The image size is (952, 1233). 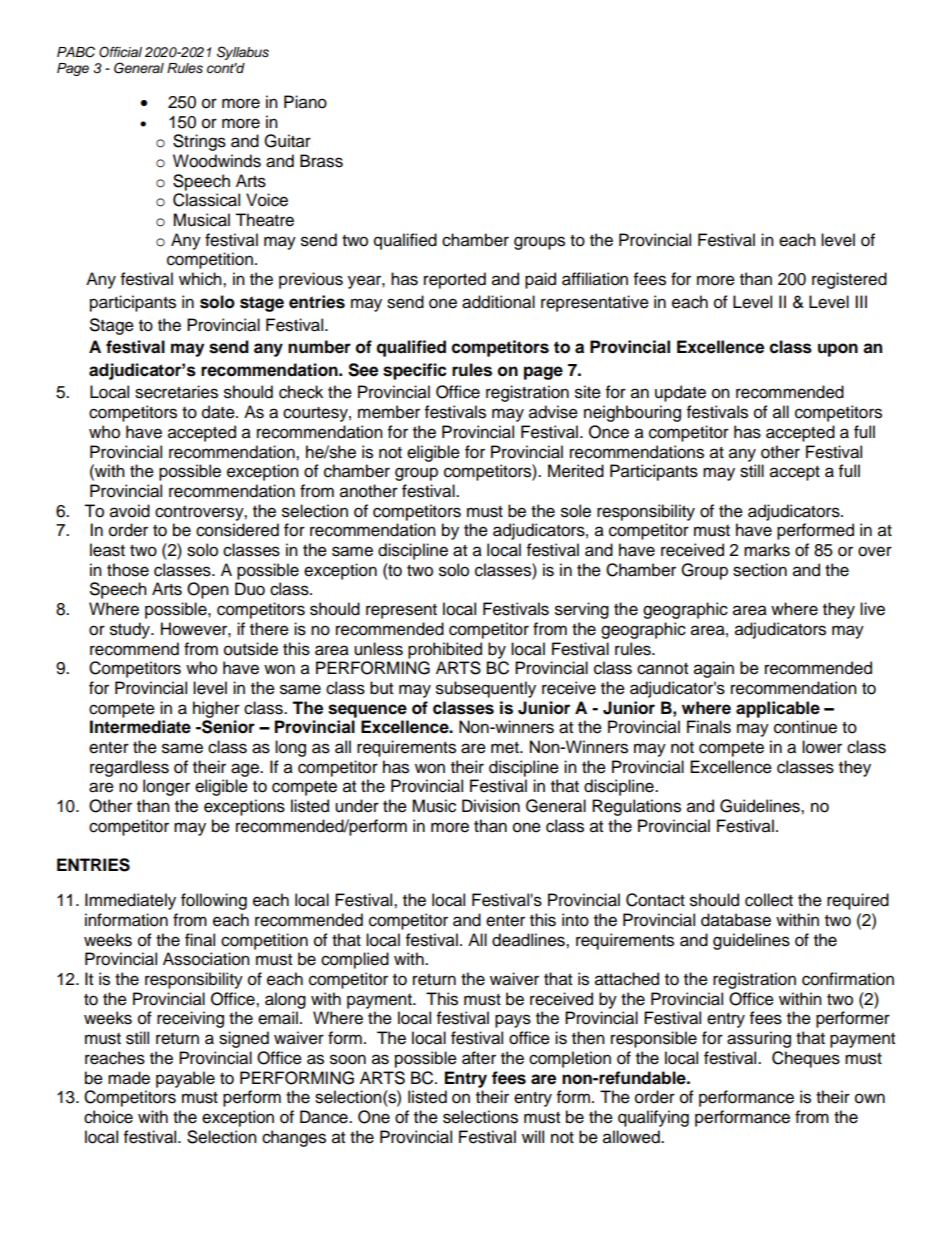 I want to click on advise, so click(x=553, y=412).
